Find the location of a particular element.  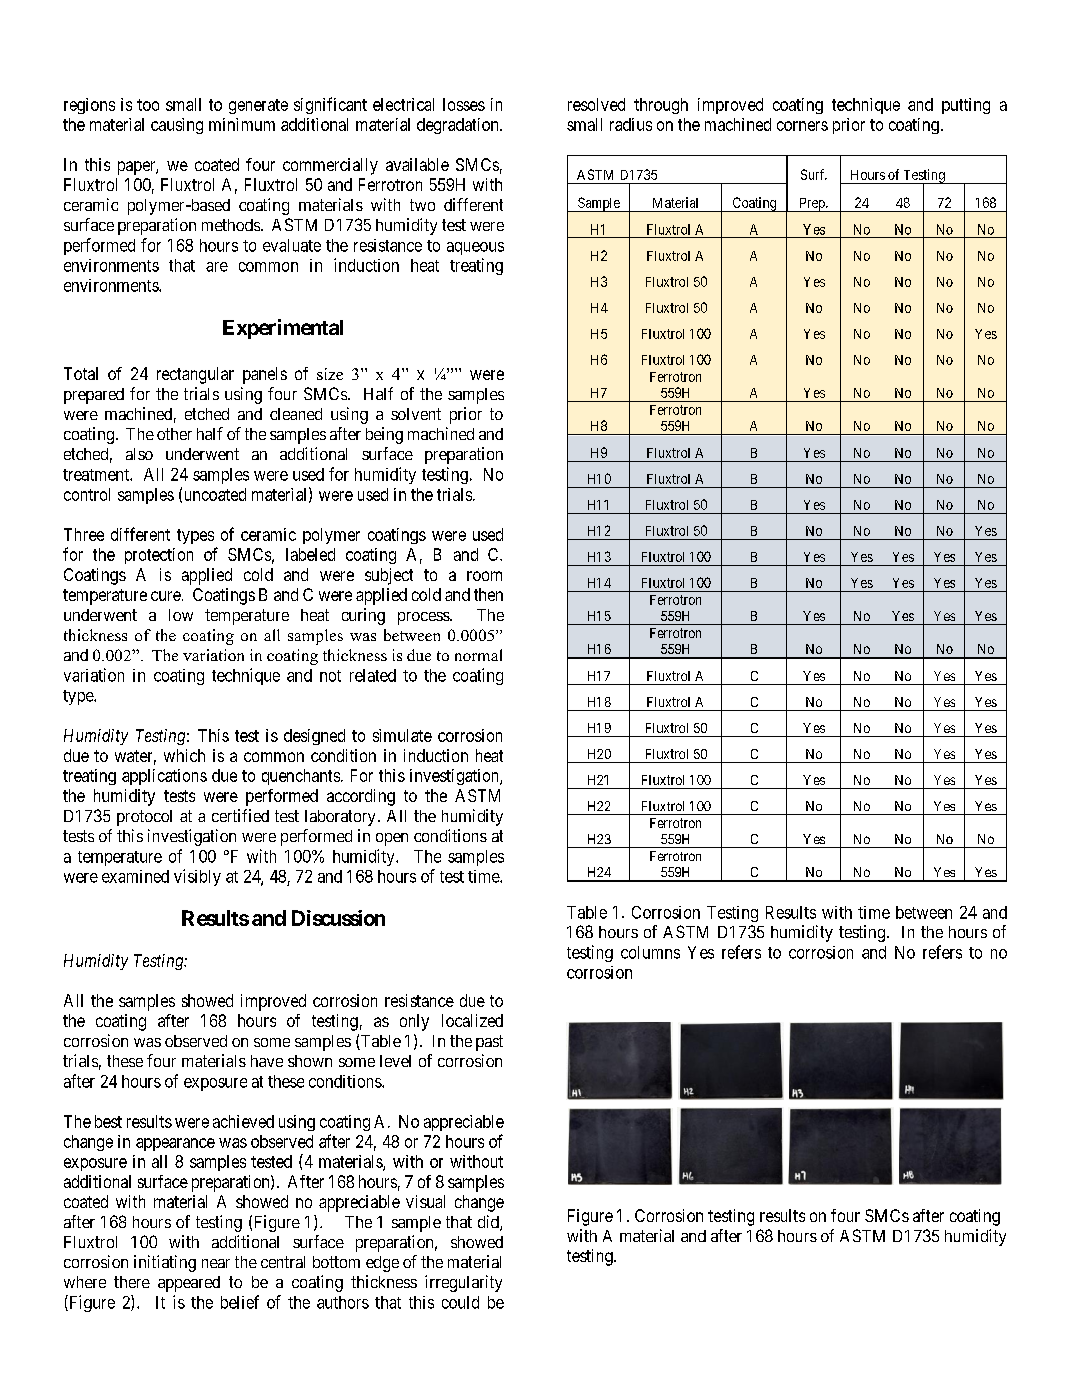

initiating is located at coordinates (165, 1263).
